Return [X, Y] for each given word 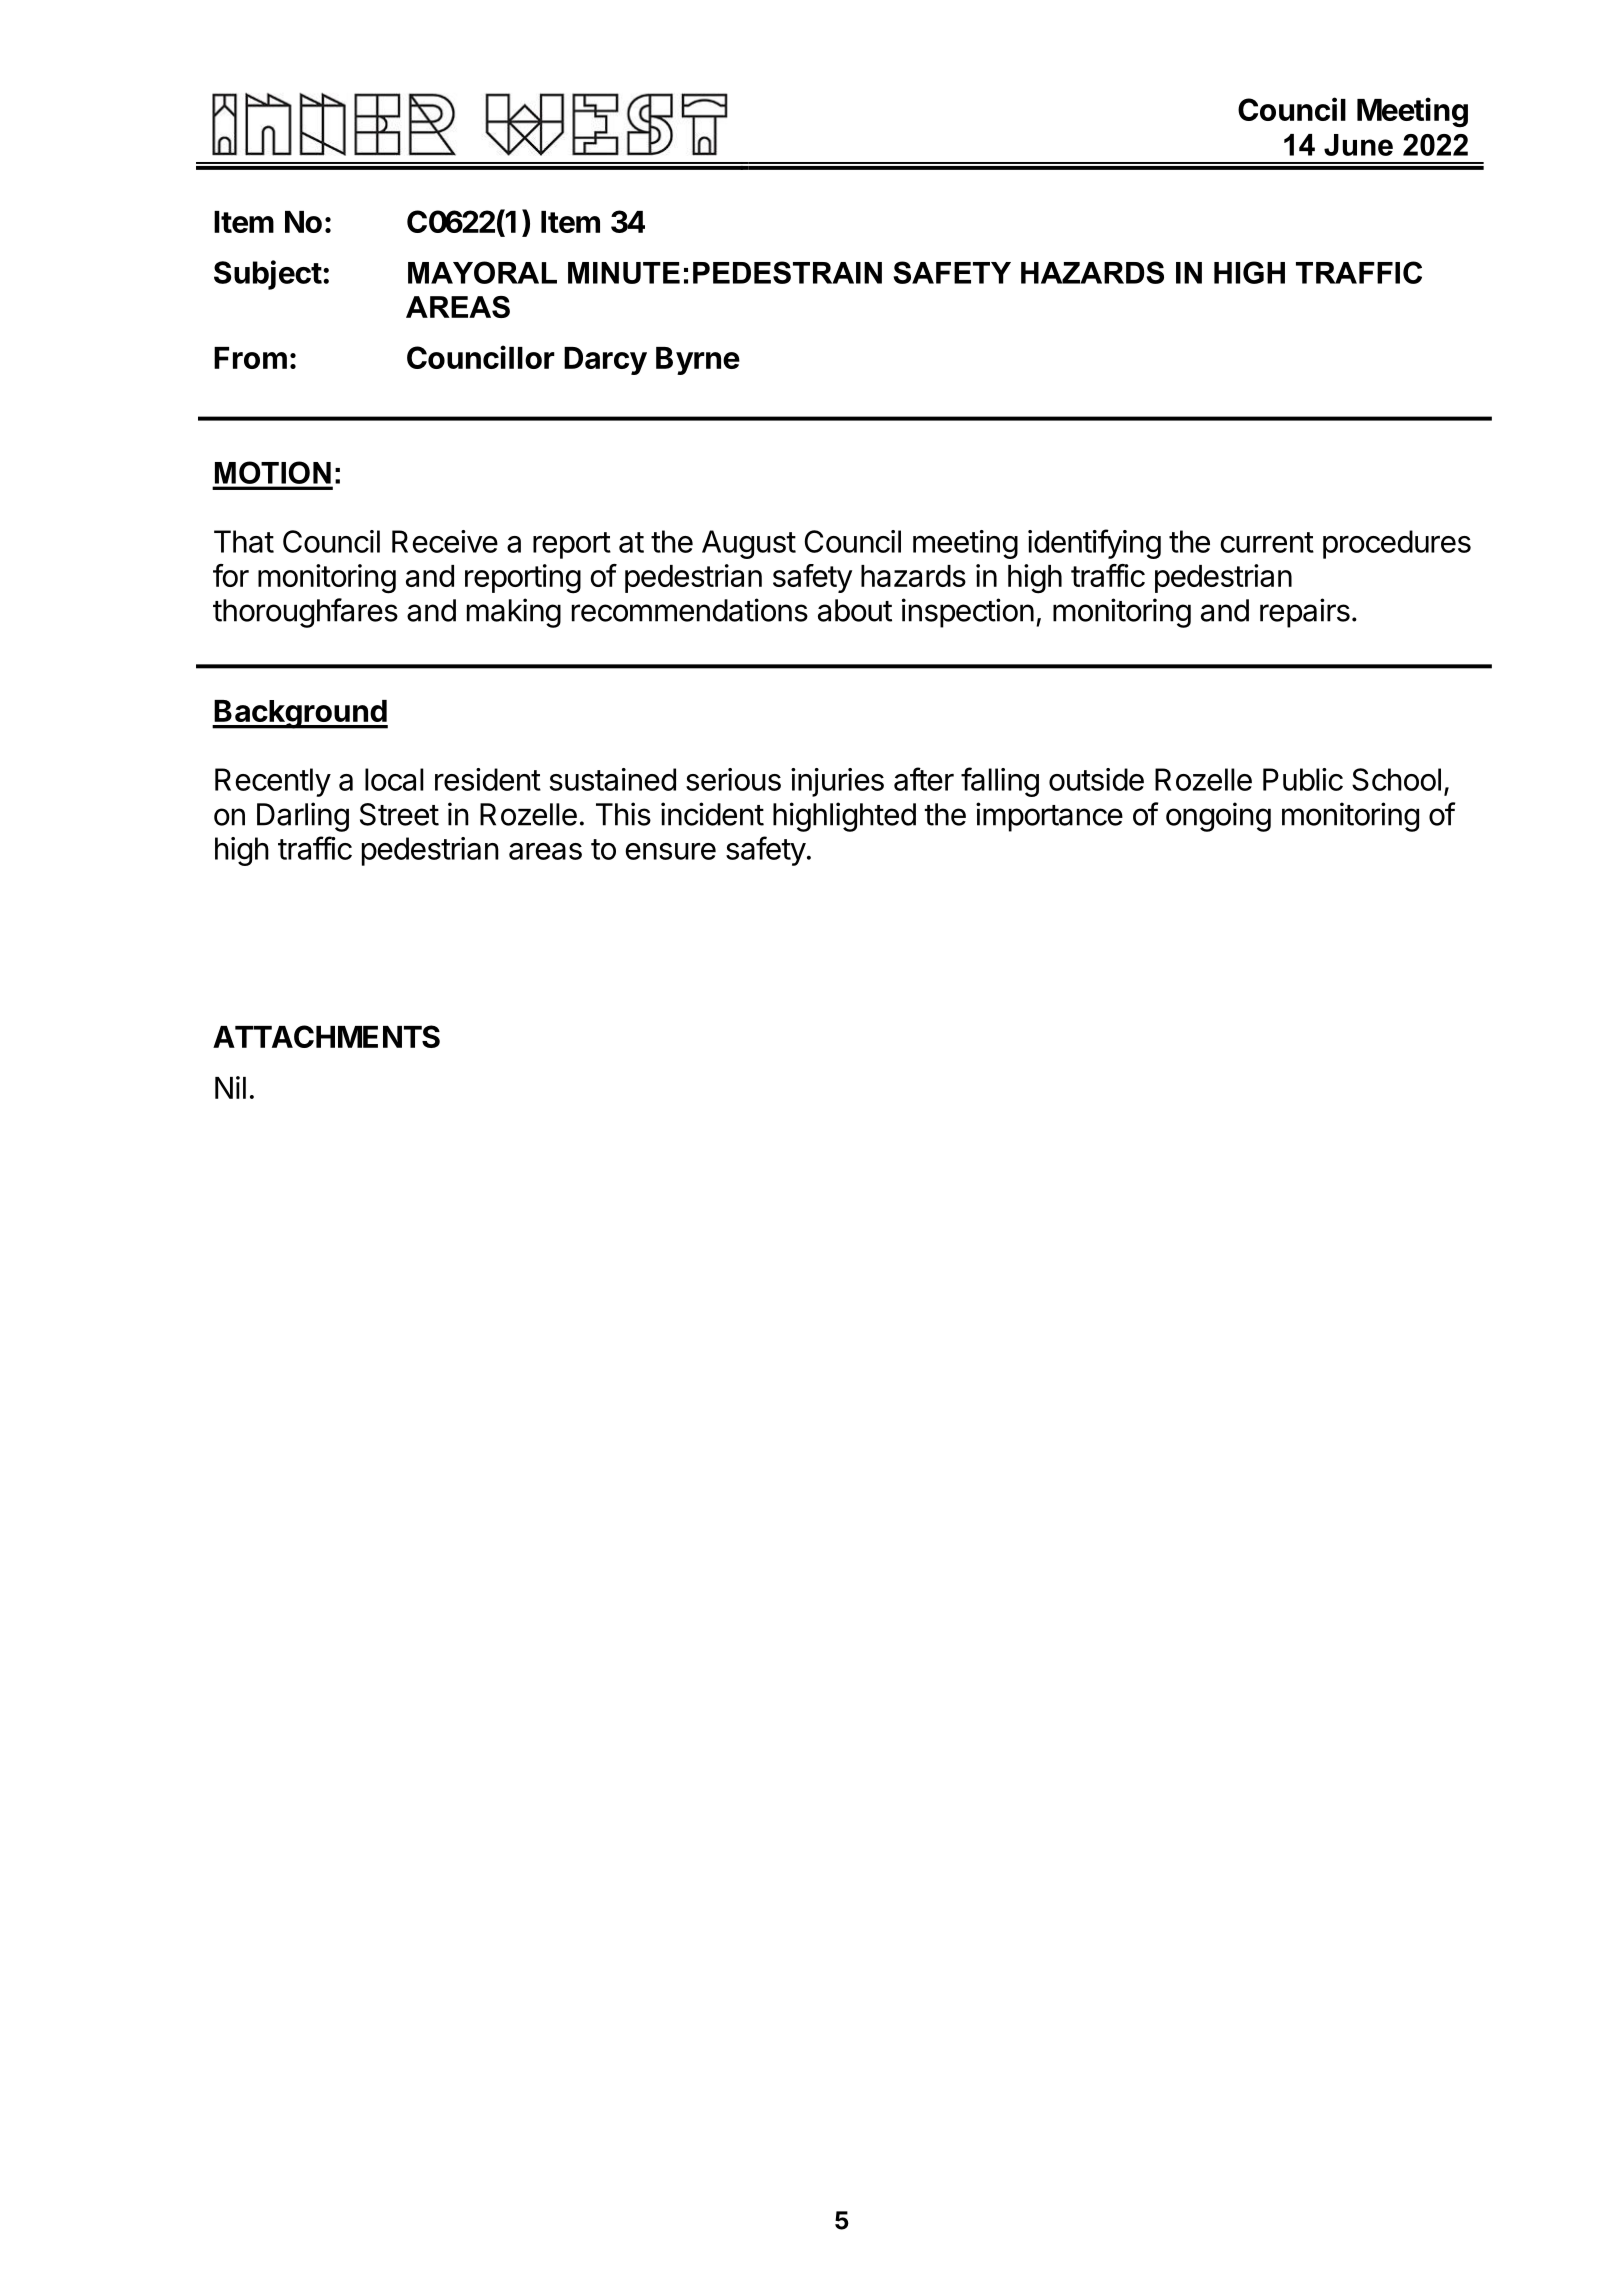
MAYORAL [482, 272]
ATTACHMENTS [326, 1036]
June [1358, 145]
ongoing [1218, 817]
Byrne [698, 361]
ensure [670, 851]
